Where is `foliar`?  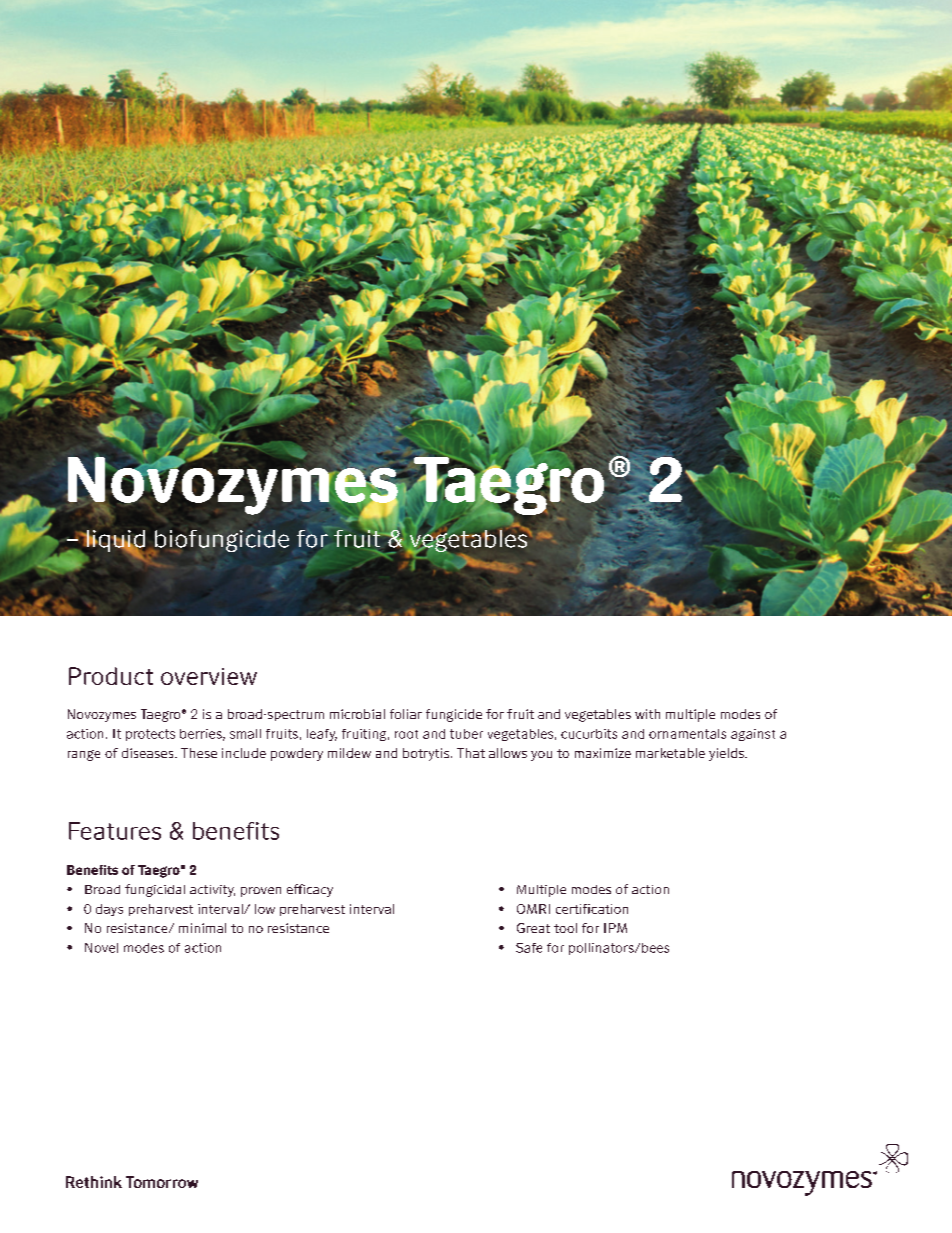
foliar is located at coordinates (406, 714).
